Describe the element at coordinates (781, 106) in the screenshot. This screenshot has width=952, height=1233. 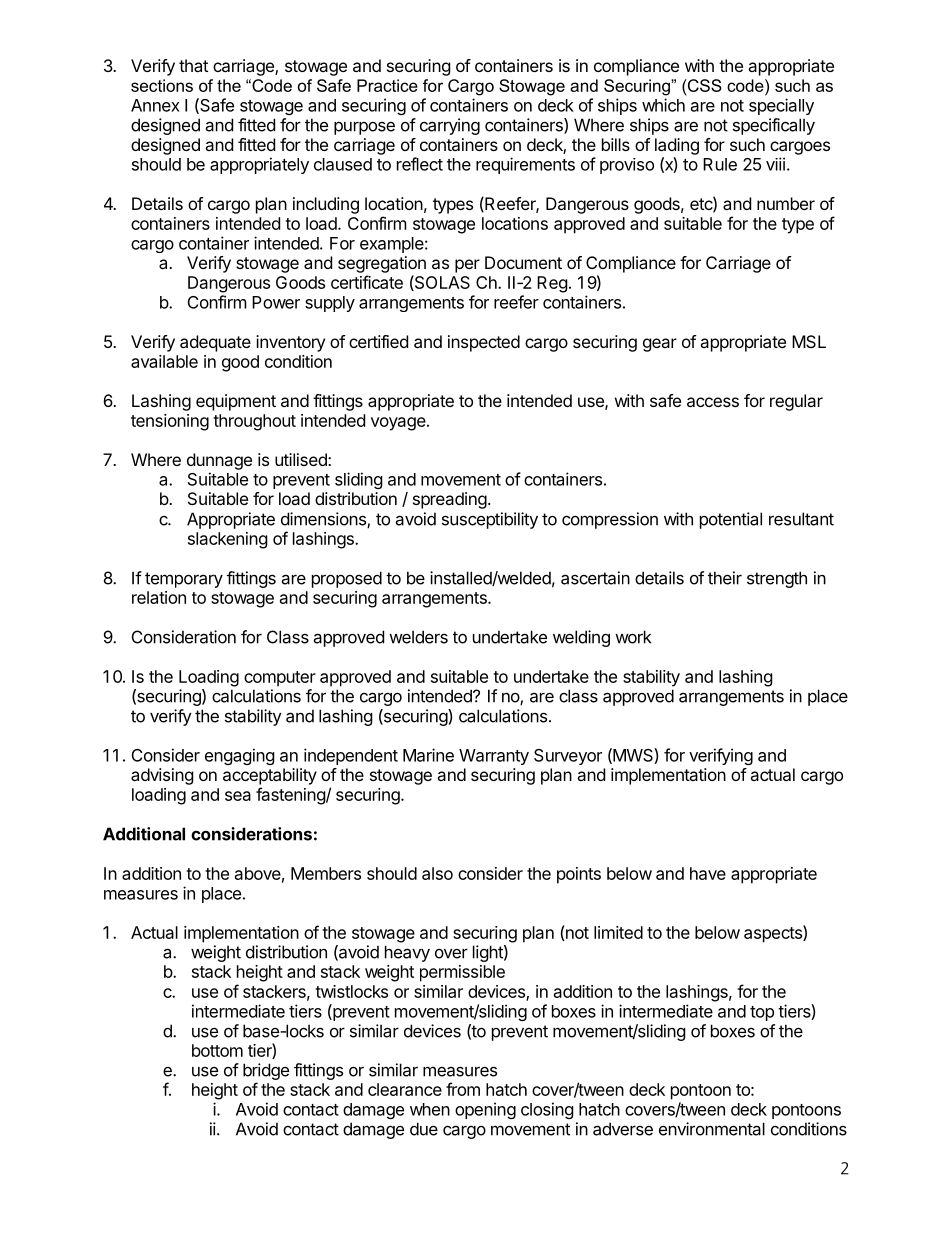
I see `specially` at that location.
